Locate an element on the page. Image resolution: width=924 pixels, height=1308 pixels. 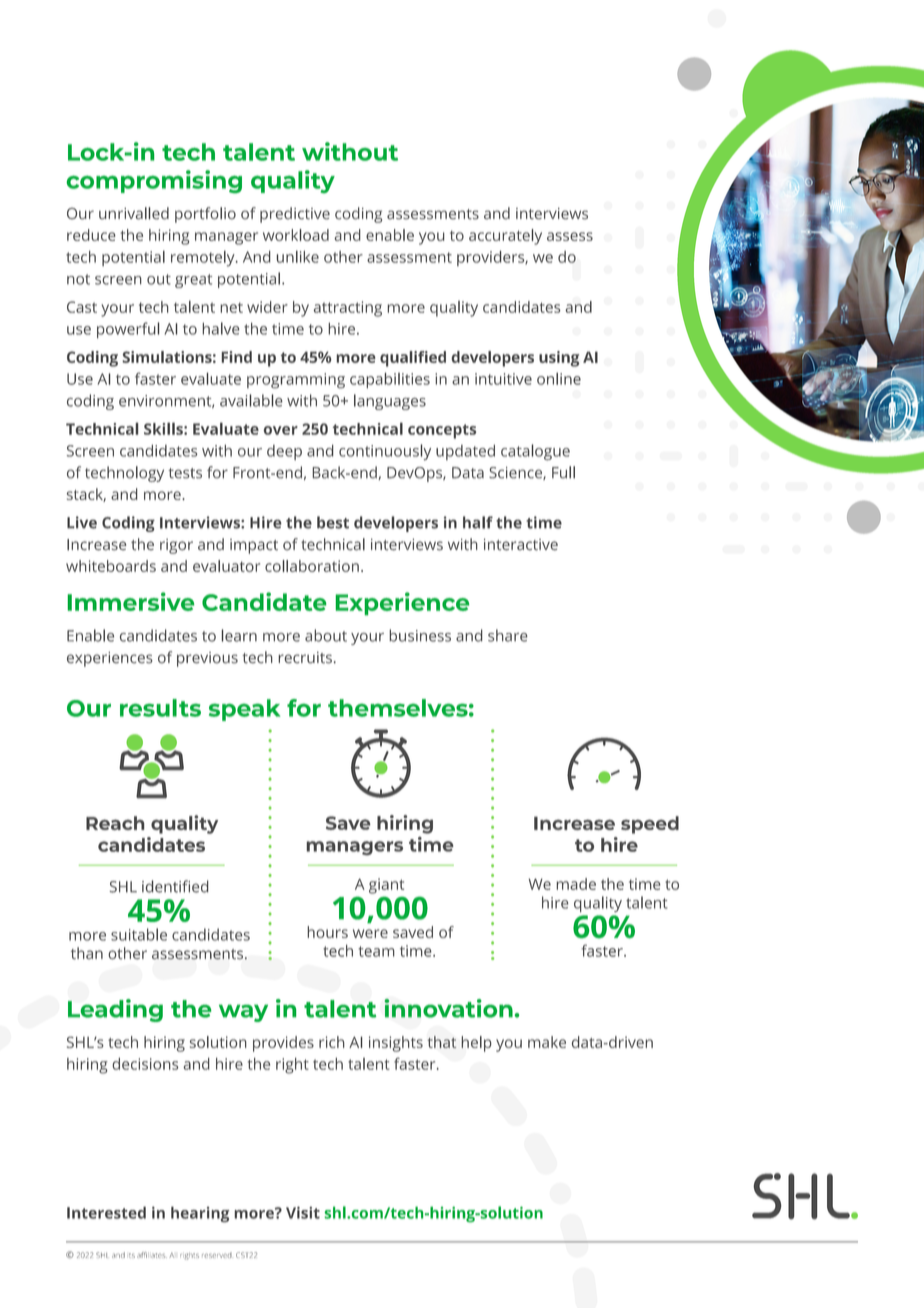
make is located at coordinates (547, 1042).
